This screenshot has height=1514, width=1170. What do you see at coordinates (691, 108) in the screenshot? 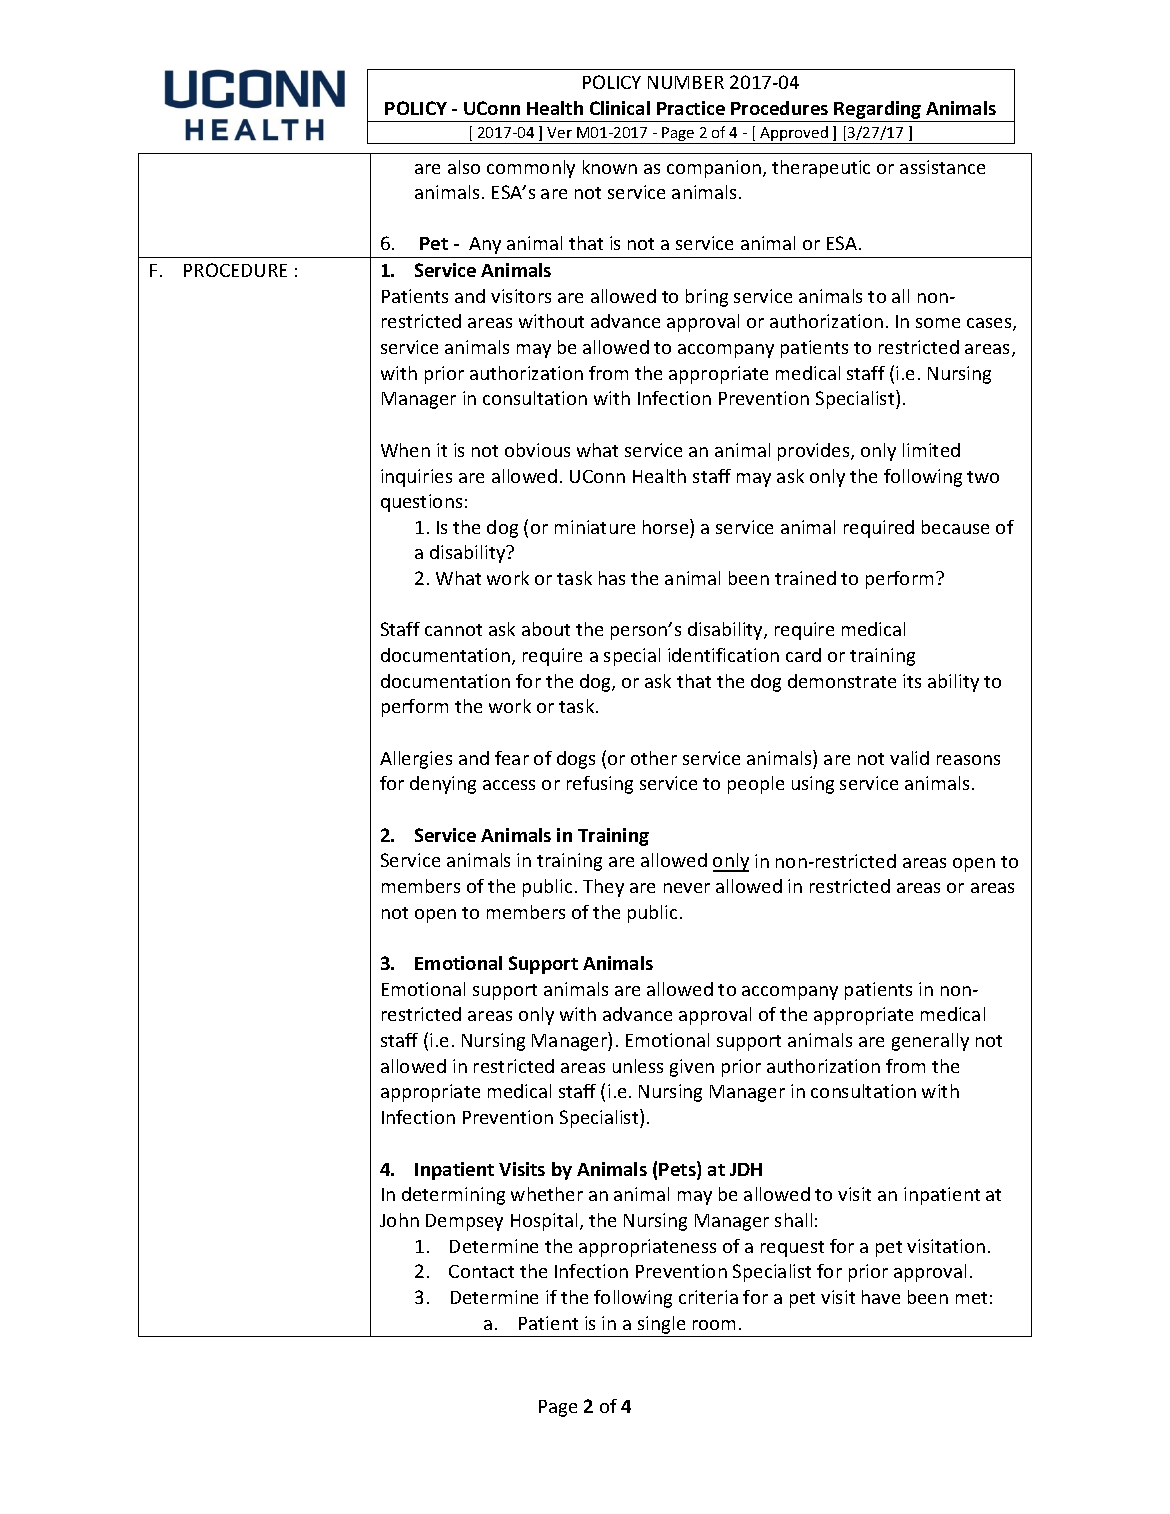
I see `Practice` at bounding box center [691, 108].
